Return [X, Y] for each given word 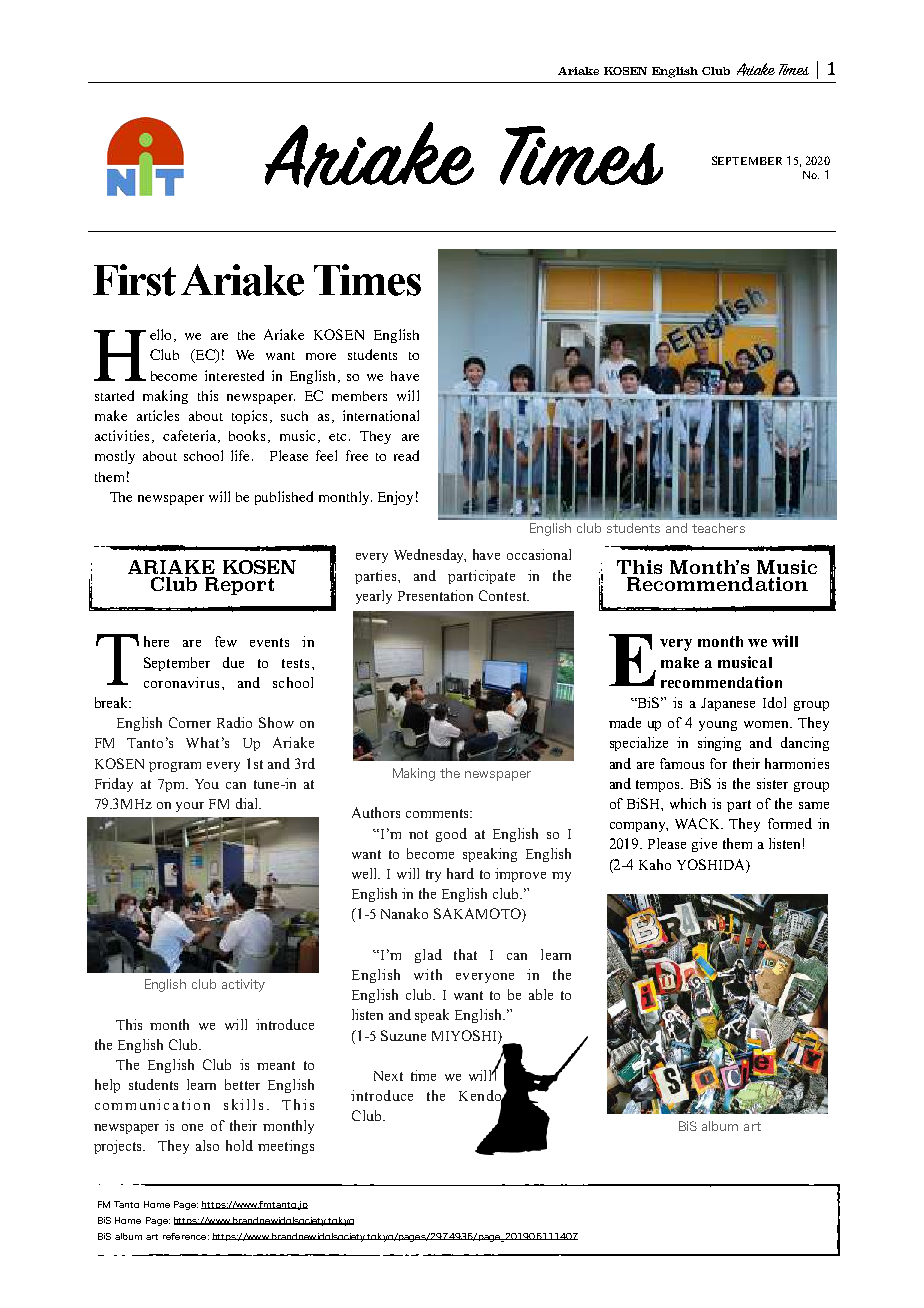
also [207, 1145]
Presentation [435, 595]
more [321, 356]
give [704, 845]
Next [388, 1076]
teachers [718, 528]
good [451, 835]
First [134, 280]
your [190, 807]
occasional [539, 554]
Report [239, 586]
